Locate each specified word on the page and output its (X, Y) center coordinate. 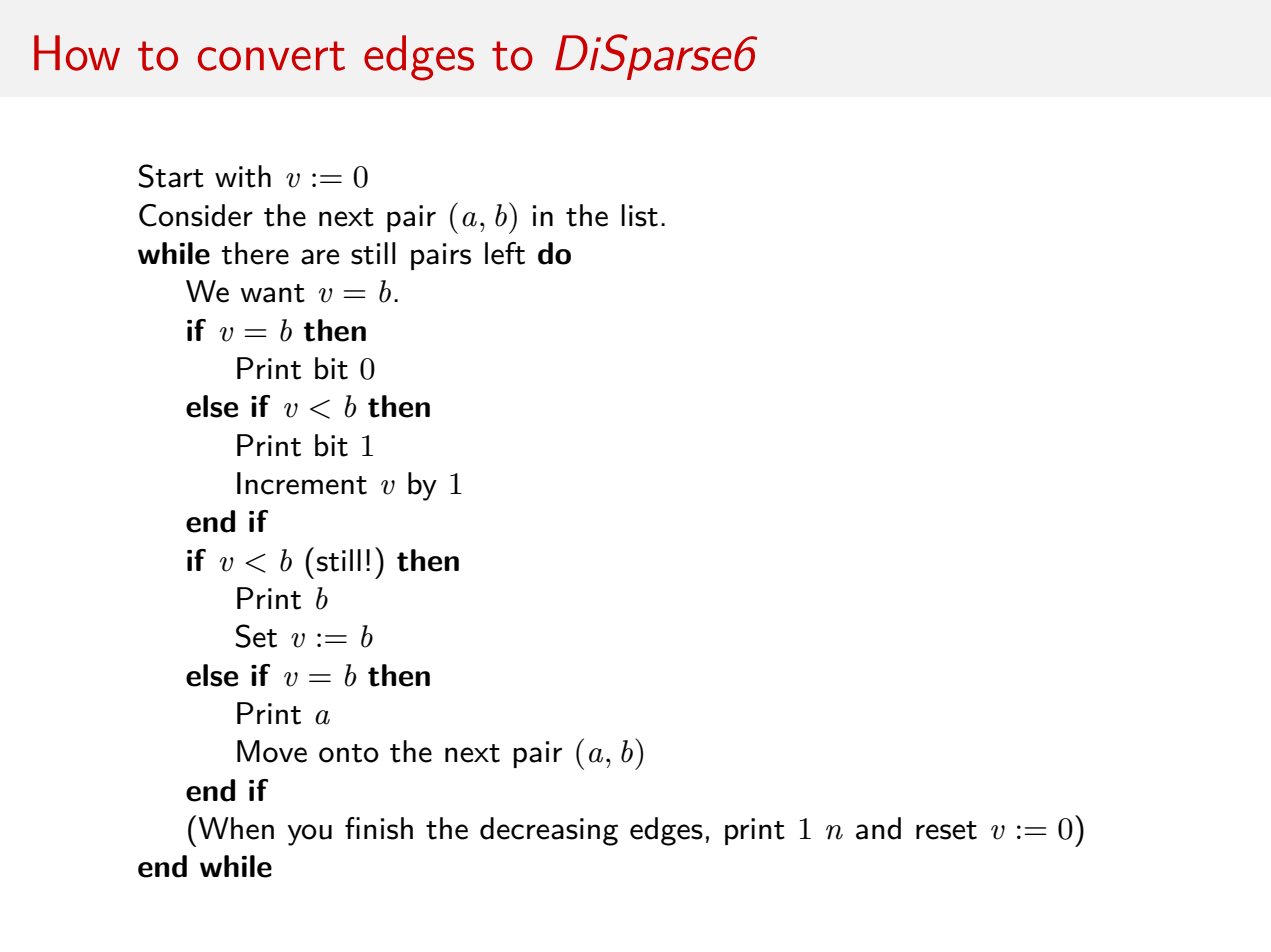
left (505, 253)
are (320, 257)
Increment (302, 483)
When (236, 828)
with (243, 176)
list (639, 215)
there (255, 253)
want (272, 293)
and (878, 828)
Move (272, 751)
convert (271, 56)
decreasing (549, 831)
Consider (196, 215)
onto (349, 753)
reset (946, 830)
